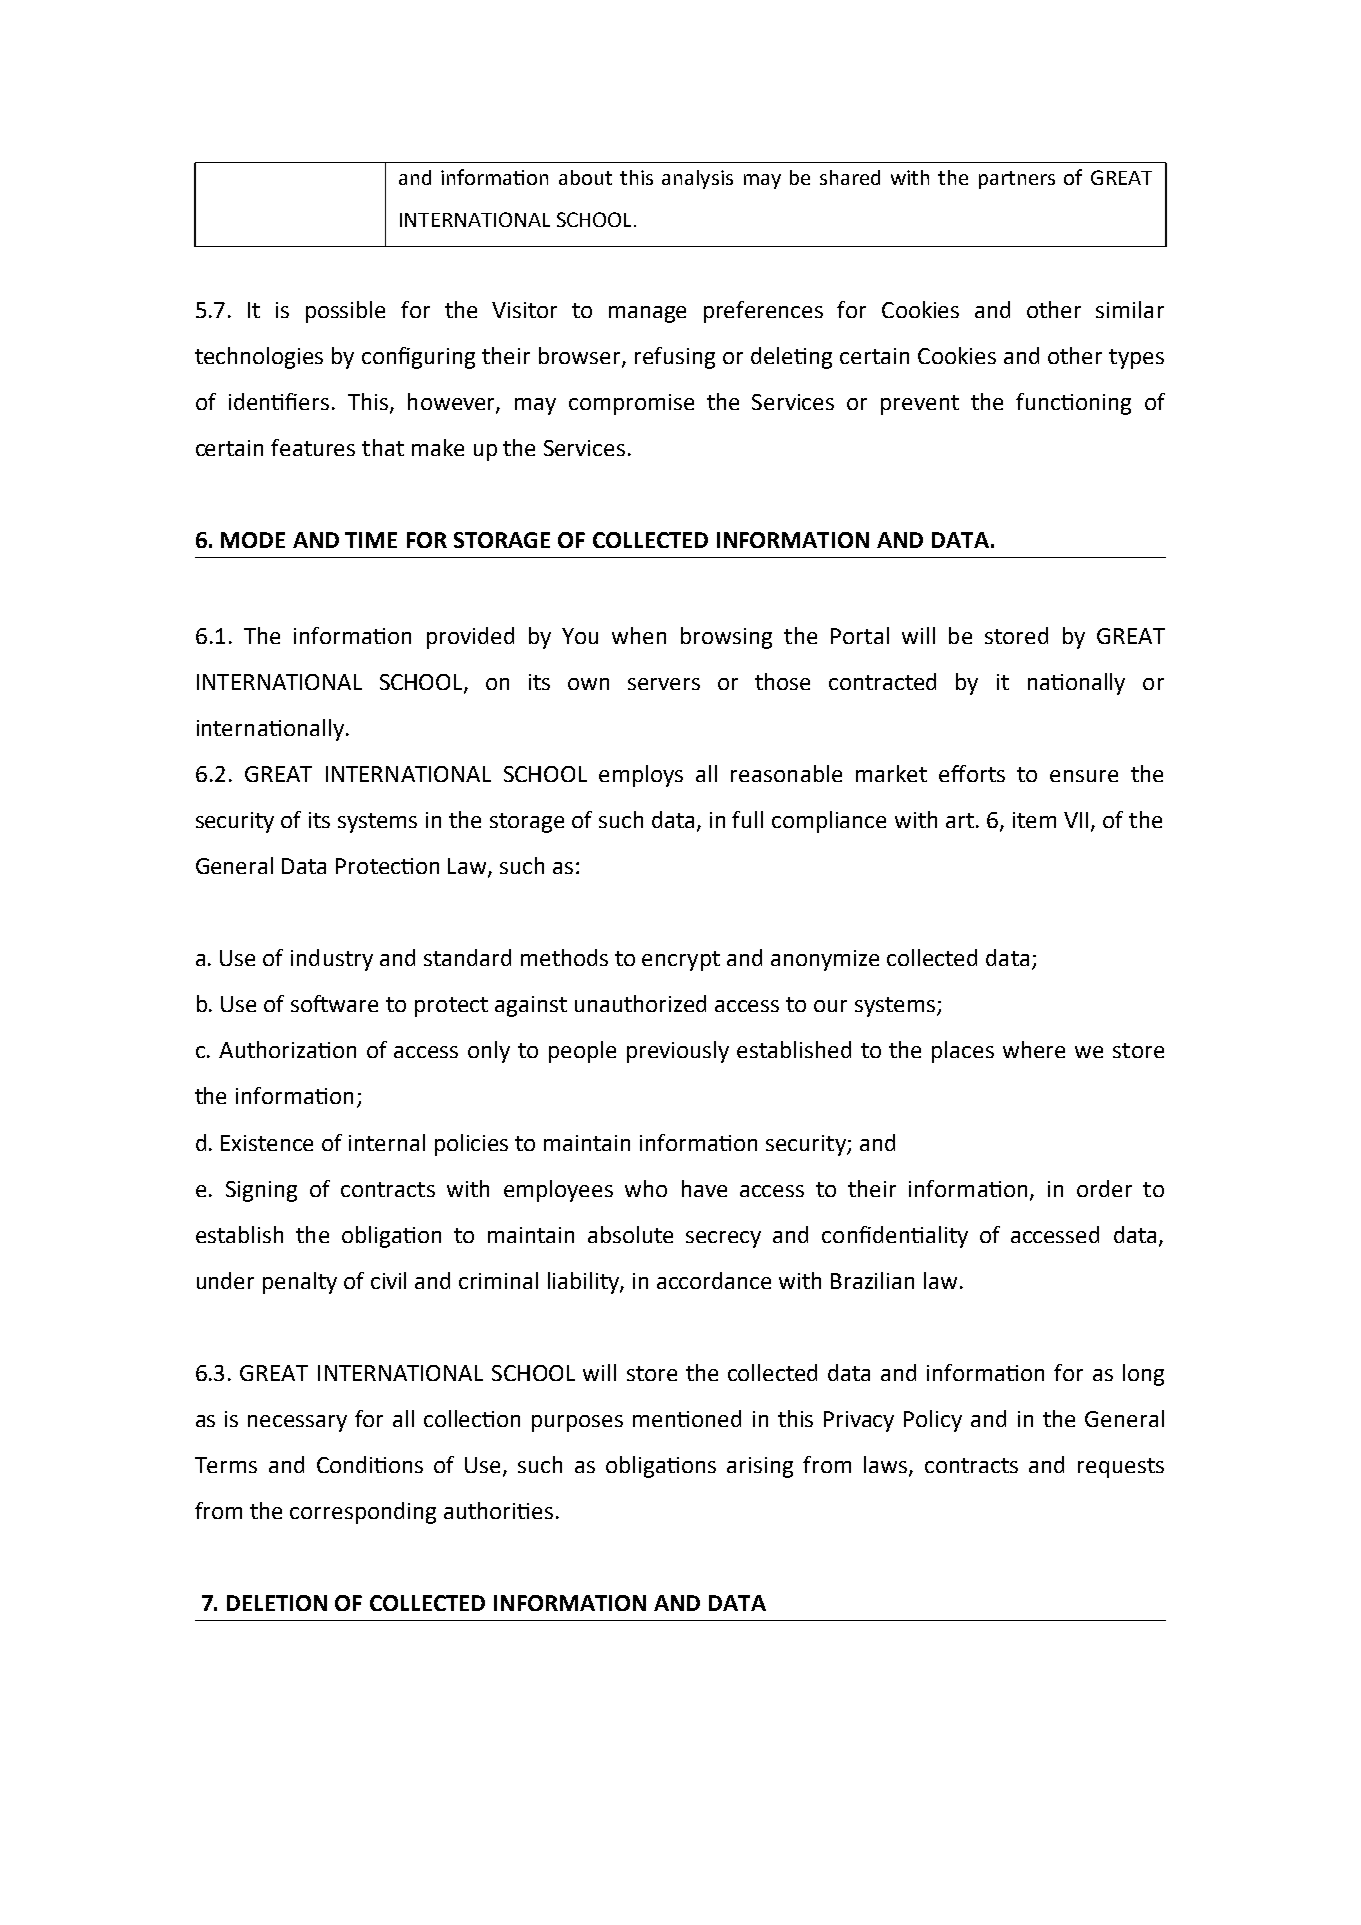 Image resolution: width=1361 pixels, height=1925 pixels. What do you see at coordinates (1121, 1468) in the document?
I see `requests` at bounding box center [1121, 1468].
